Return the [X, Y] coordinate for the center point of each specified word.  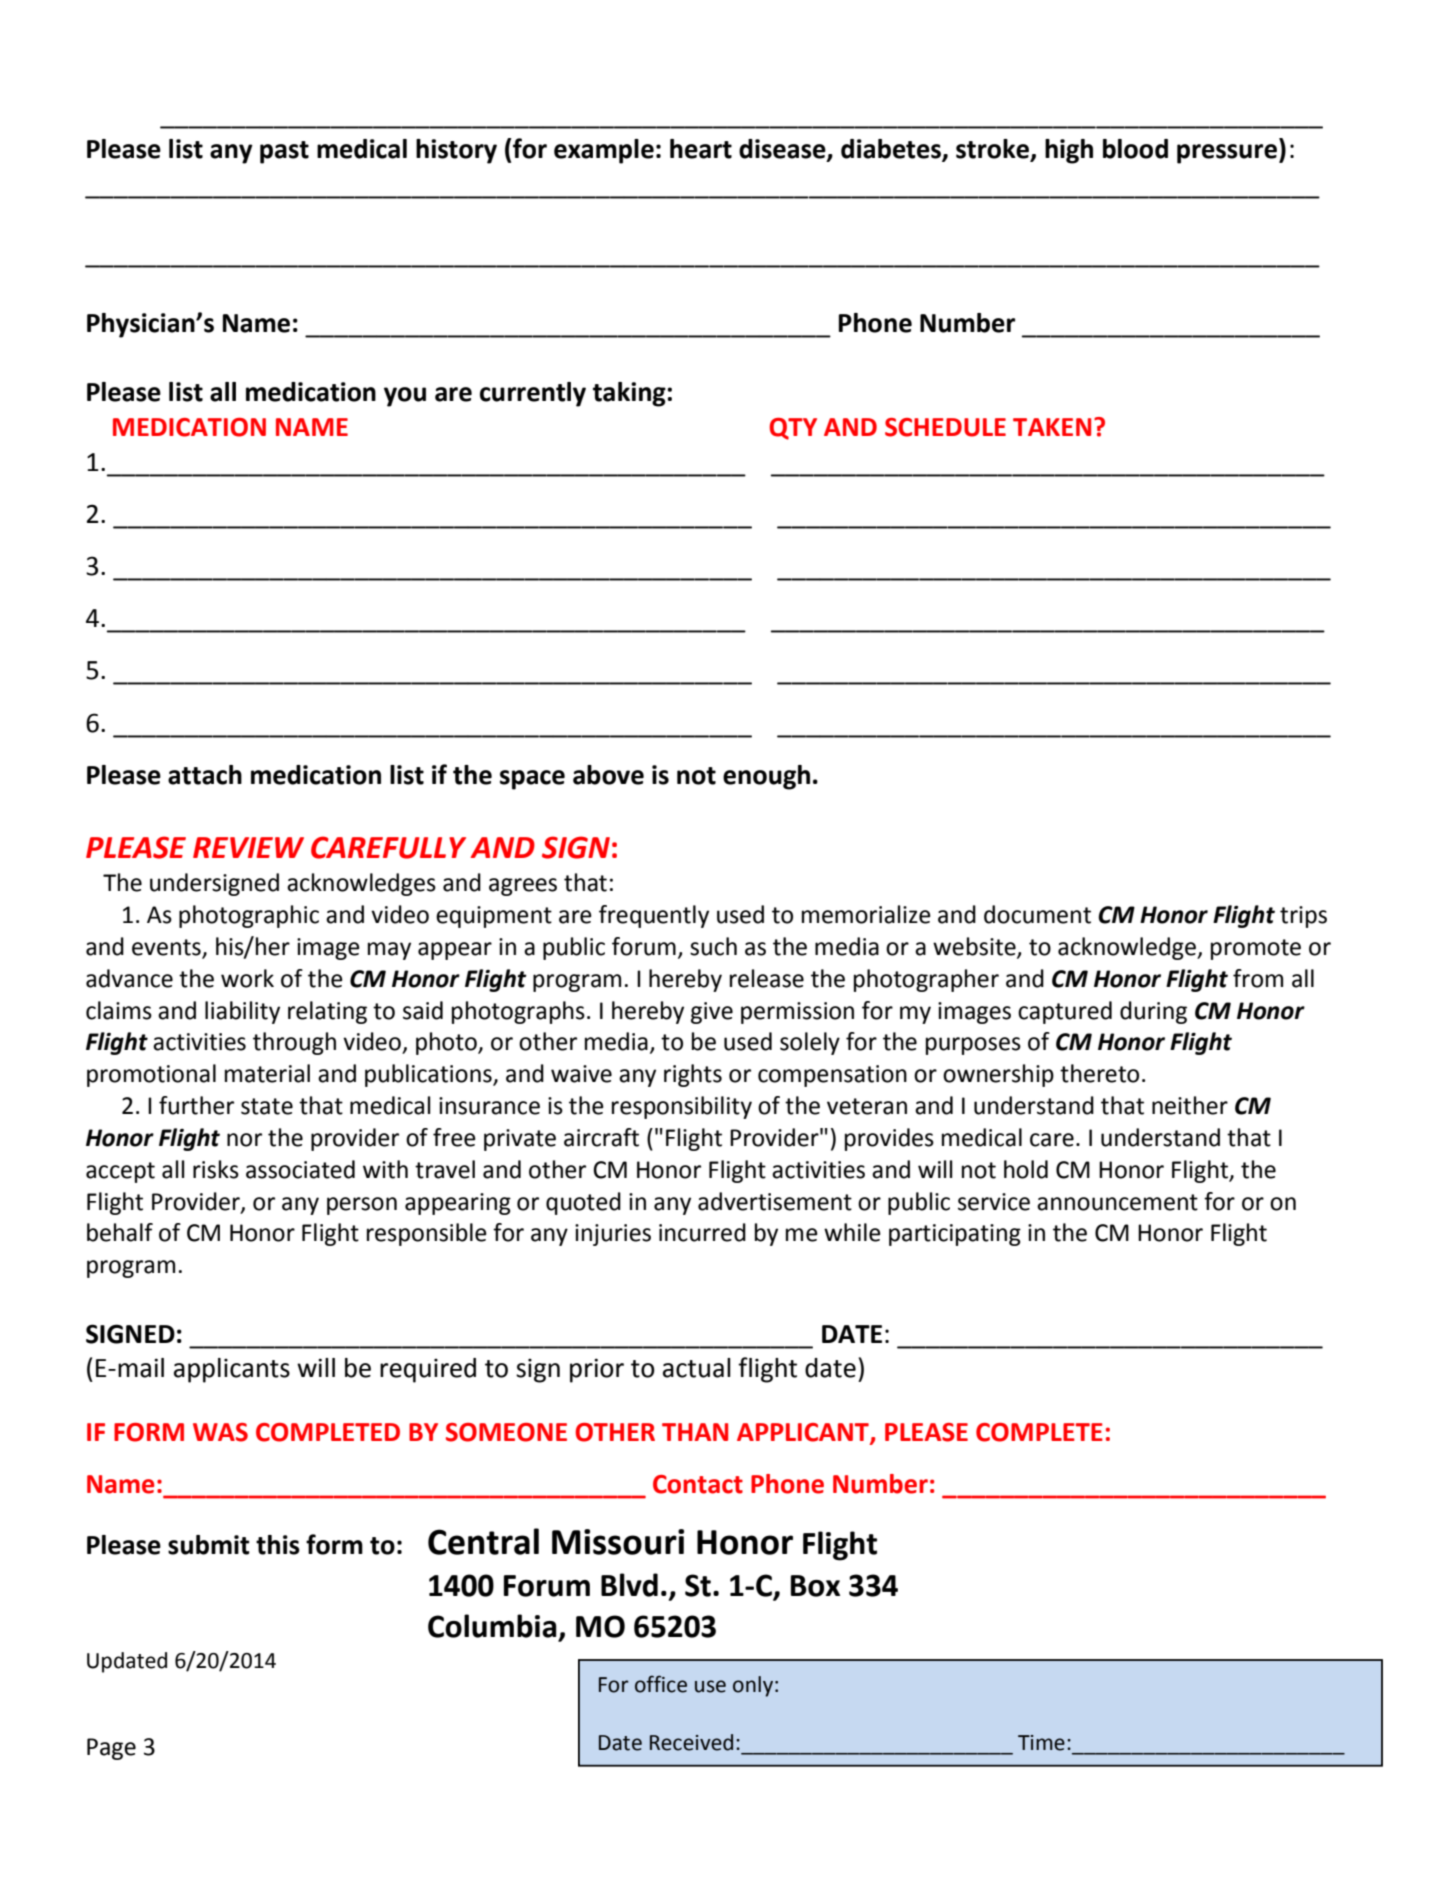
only [753, 1686]
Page [111, 1749]
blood [1135, 149]
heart [701, 149]
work [247, 978]
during [1153, 1012]
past [284, 152]
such [713, 946]
